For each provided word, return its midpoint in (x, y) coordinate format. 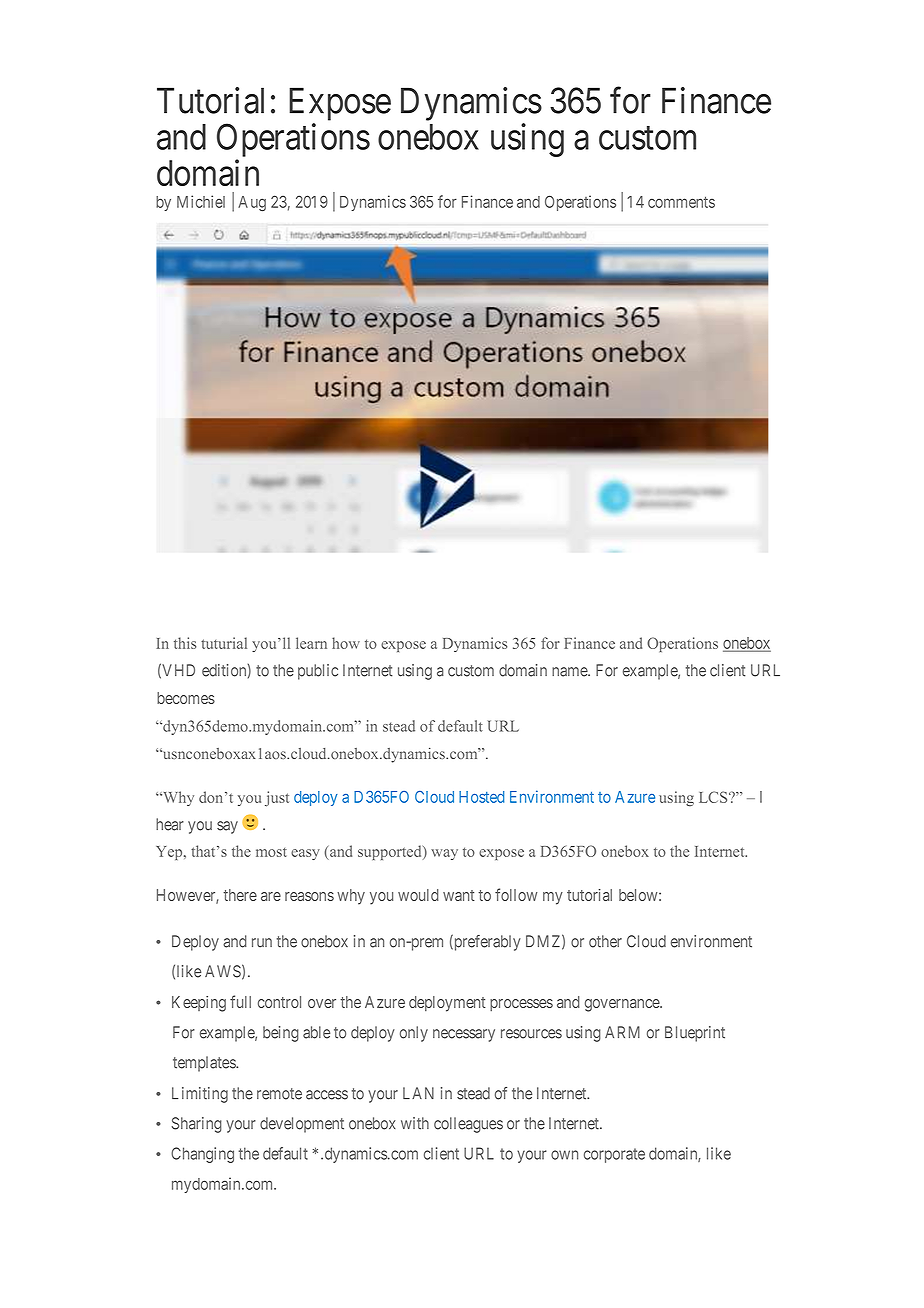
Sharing (196, 1125)
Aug (252, 203)
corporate (614, 1155)
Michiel (201, 201)
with (415, 1123)
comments (681, 202)
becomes (186, 698)
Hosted (481, 797)
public (318, 672)
